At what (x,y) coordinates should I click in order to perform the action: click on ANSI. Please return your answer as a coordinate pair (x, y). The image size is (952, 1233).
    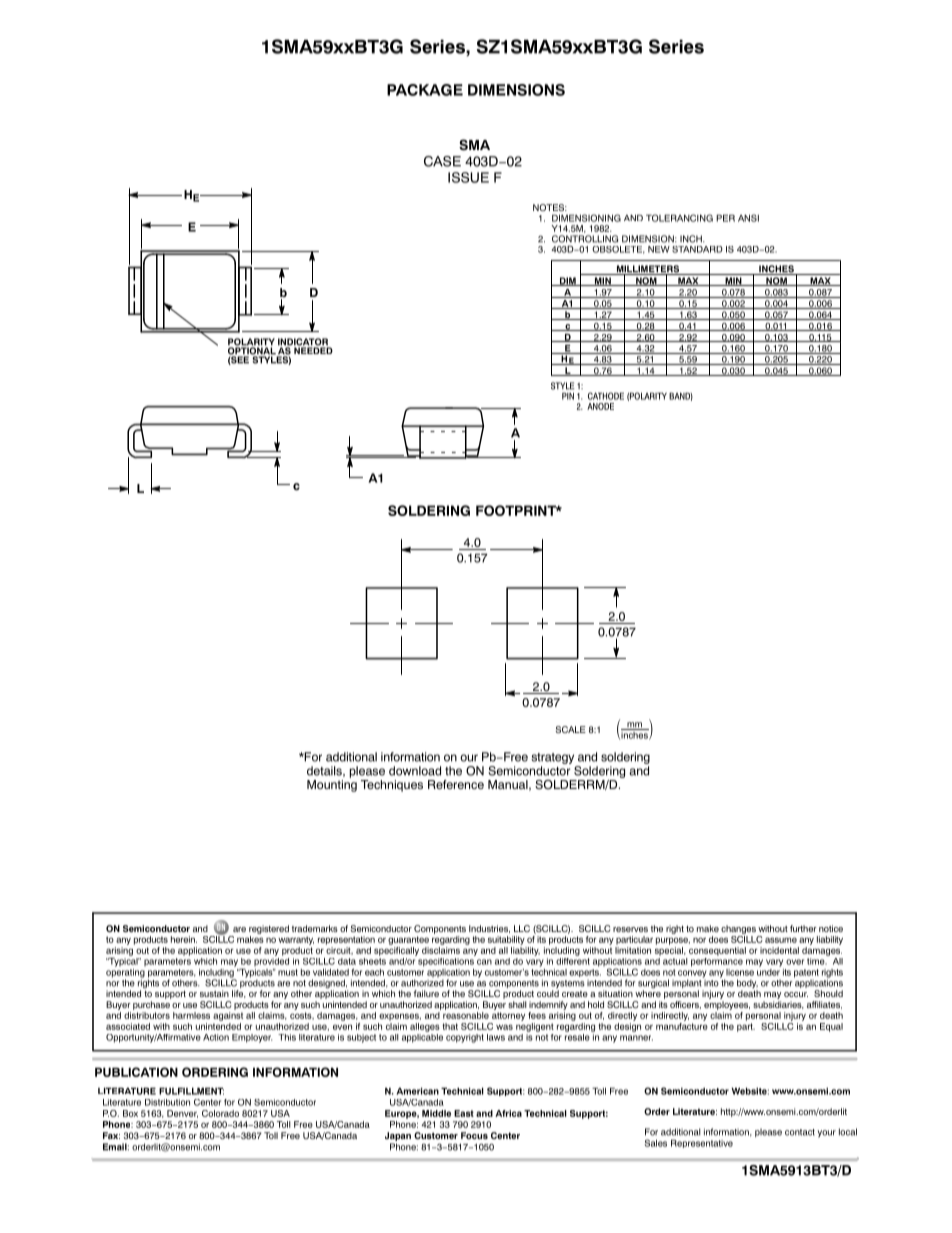
    Looking at the image, I should click on (748, 218).
